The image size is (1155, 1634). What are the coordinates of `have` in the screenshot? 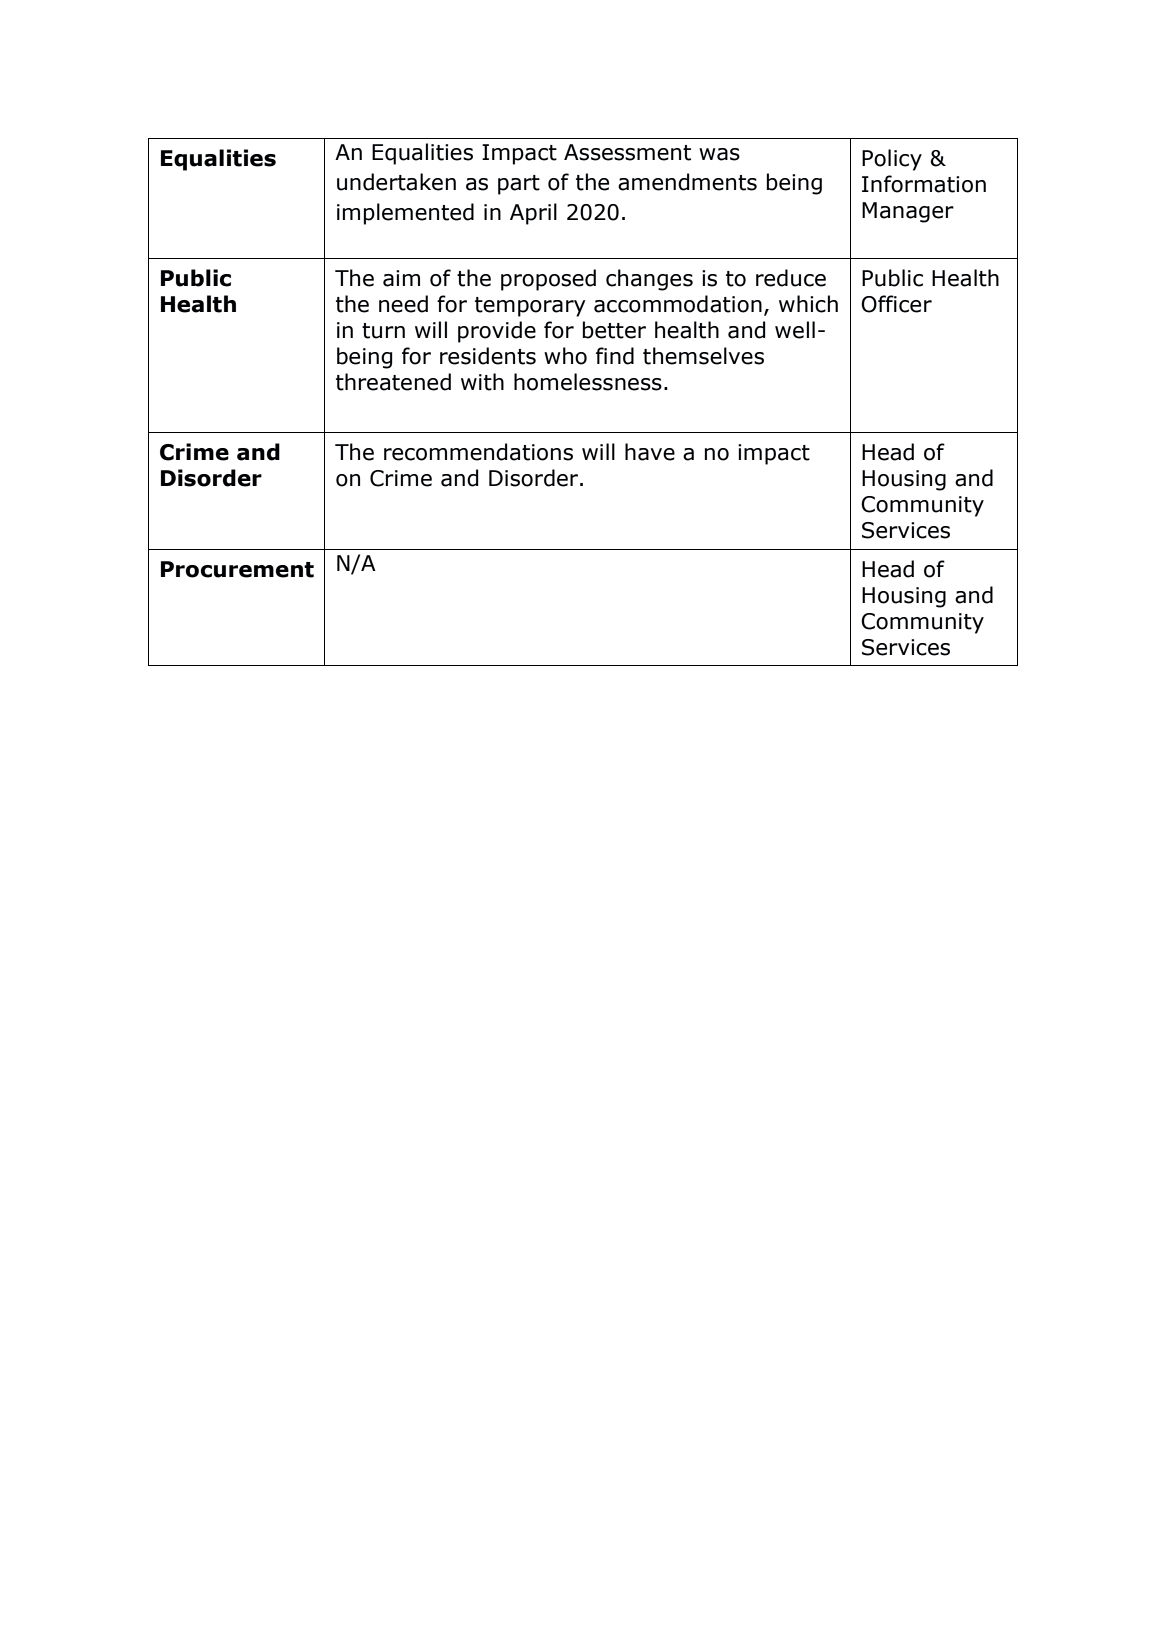 It's located at (650, 452).
